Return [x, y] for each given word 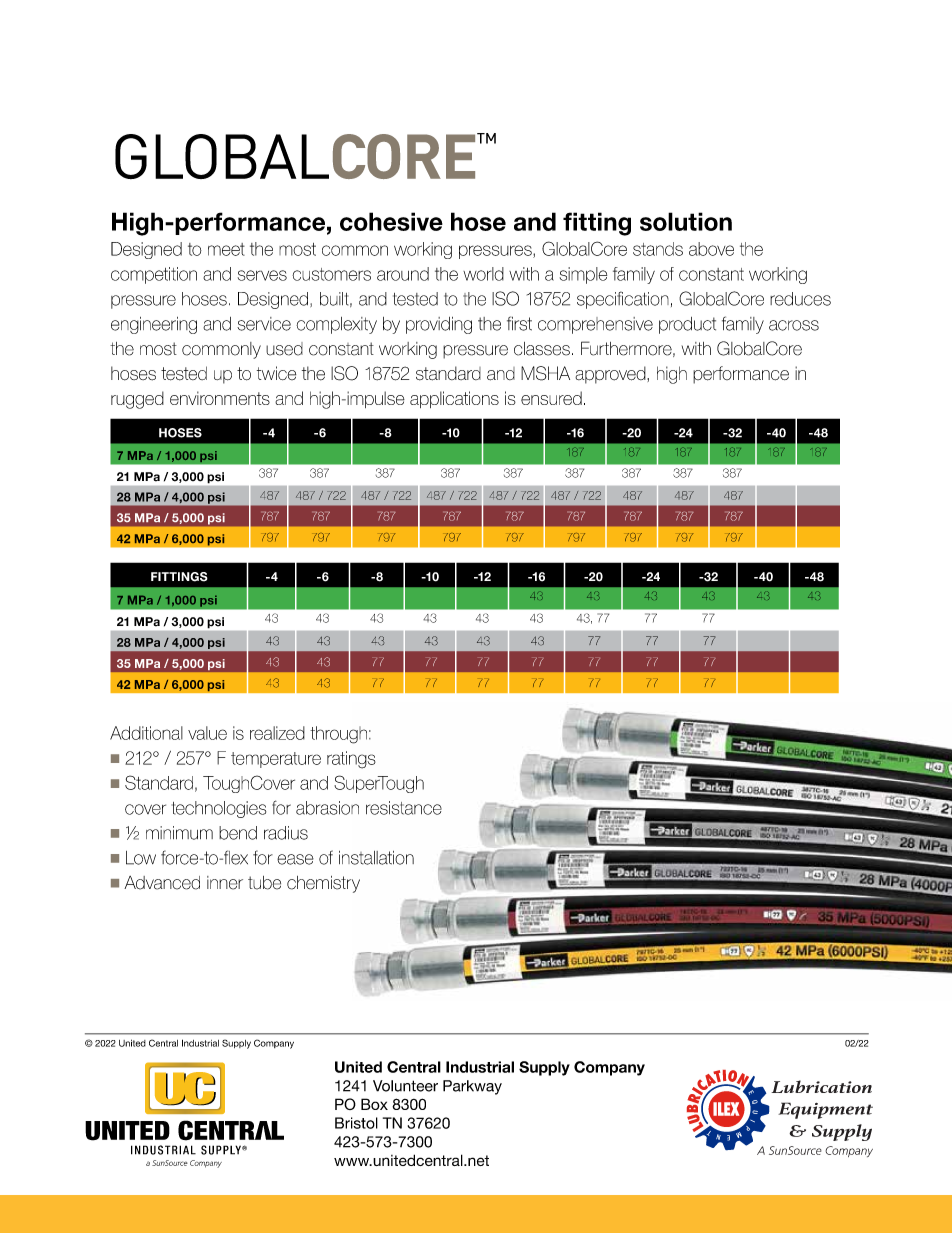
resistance [404, 808]
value [207, 733]
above [711, 249]
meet [226, 249]
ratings [351, 760]
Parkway [472, 1087]
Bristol [356, 1123]
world [483, 274]
